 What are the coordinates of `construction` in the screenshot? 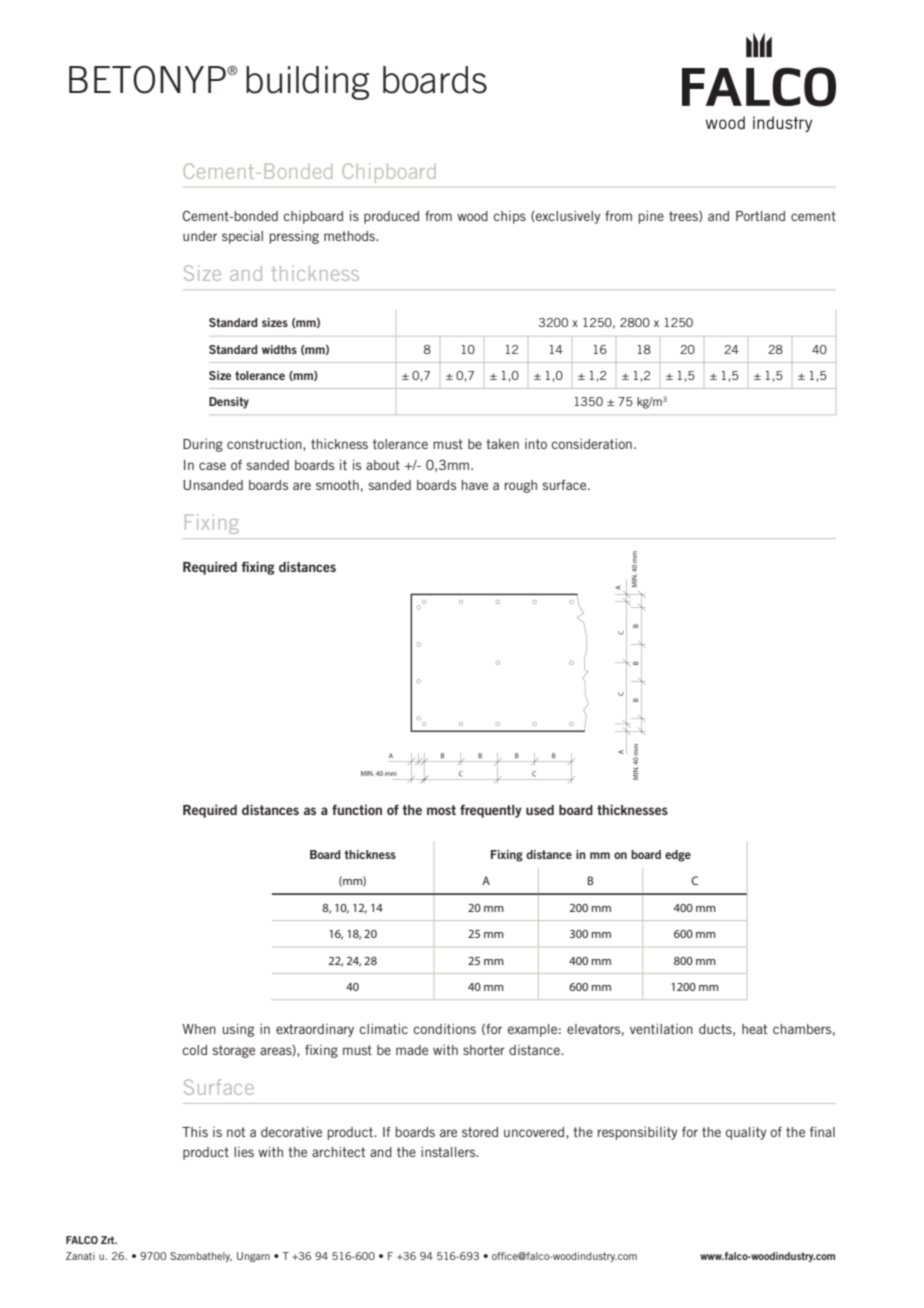 It's located at (265, 445).
